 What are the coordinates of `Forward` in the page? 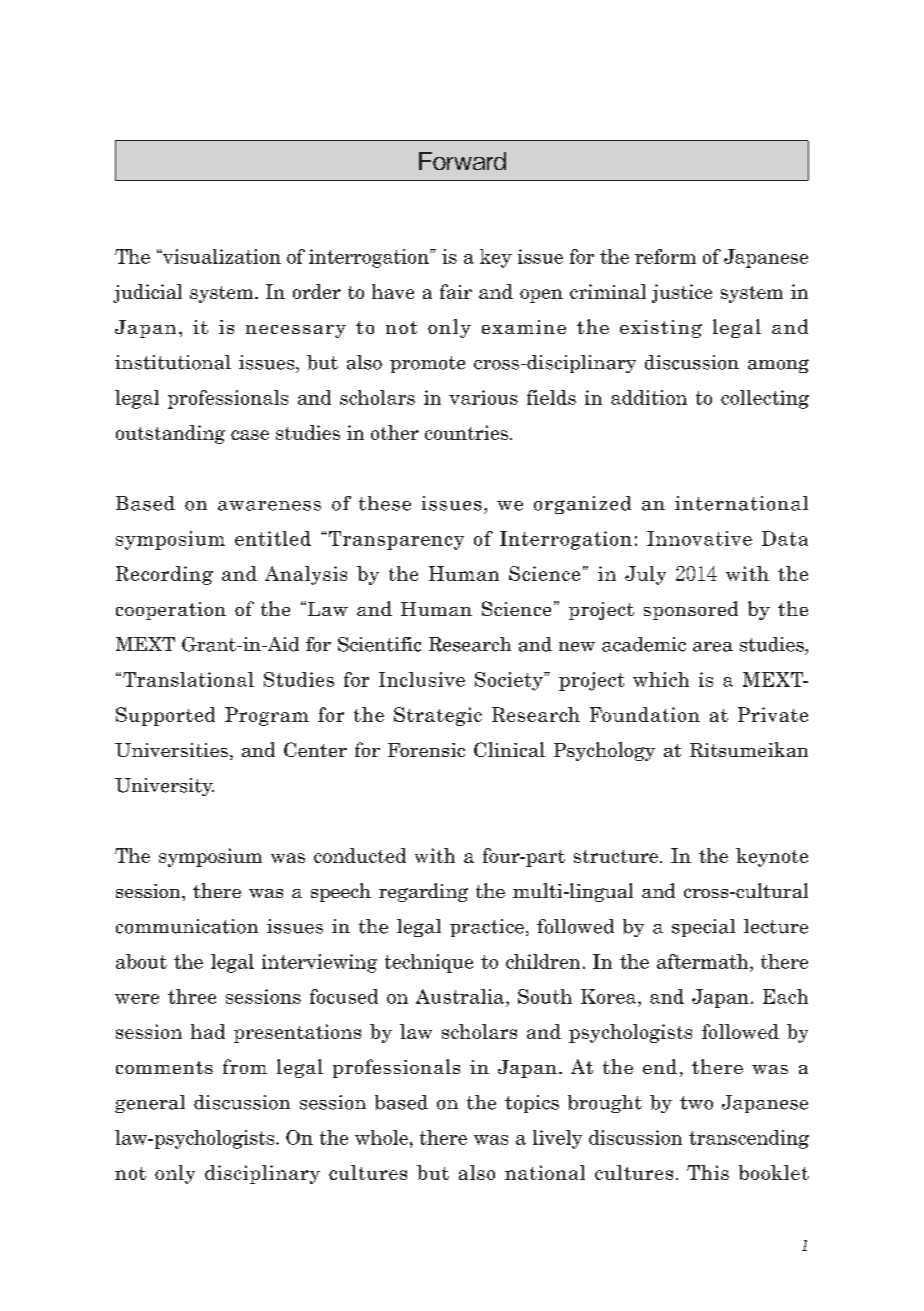 It's located at (462, 161).
